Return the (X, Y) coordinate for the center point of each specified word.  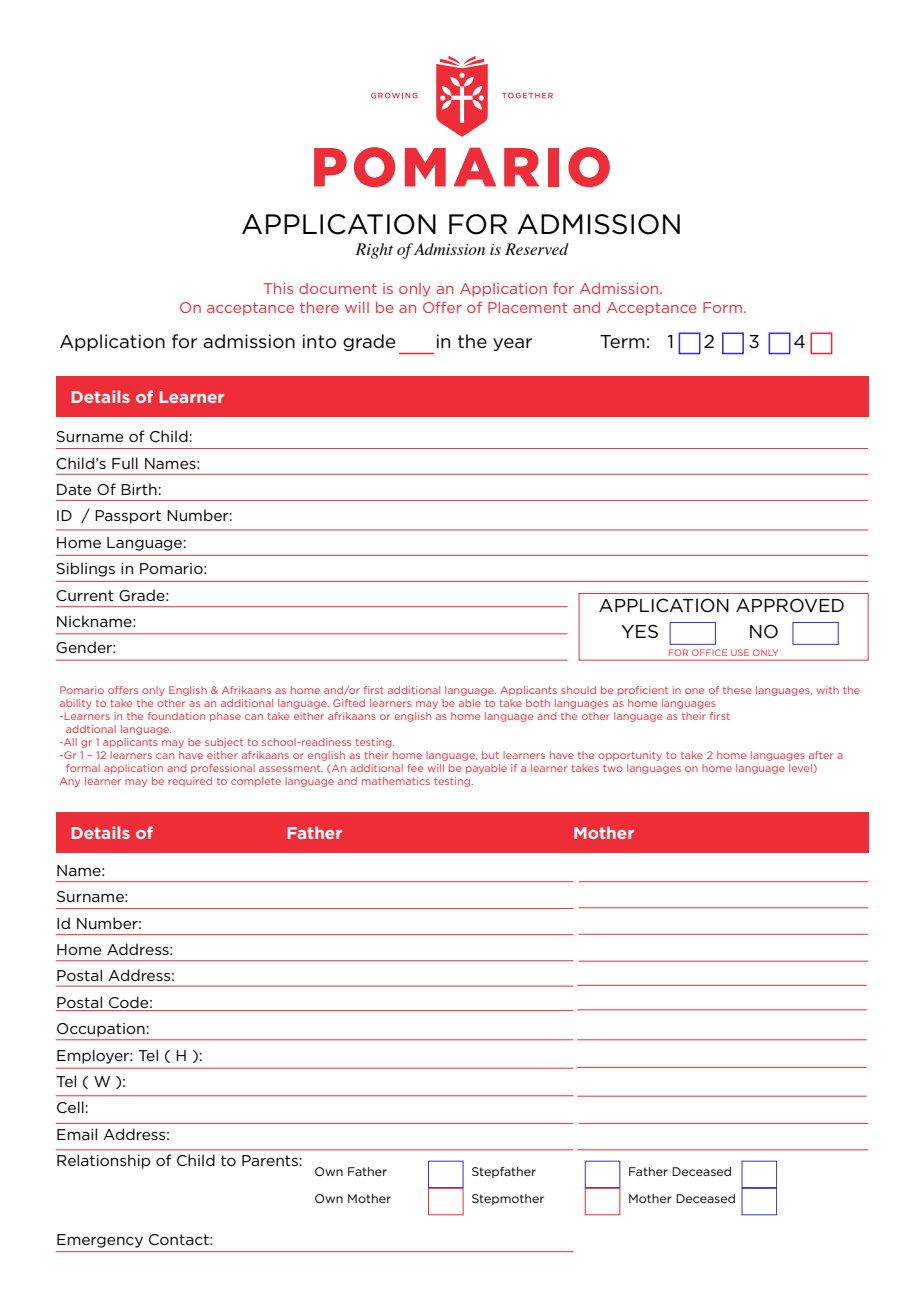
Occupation (101, 1030)
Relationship (103, 1161)
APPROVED (790, 605)
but (490, 755)
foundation (176, 716)
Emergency (100, 1241)
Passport (128, 517)
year (512, 344)
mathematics (396, 781)
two (613, 768)
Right (374, 251)
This (278, 288)
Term (622, 342)
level (801, 768)
